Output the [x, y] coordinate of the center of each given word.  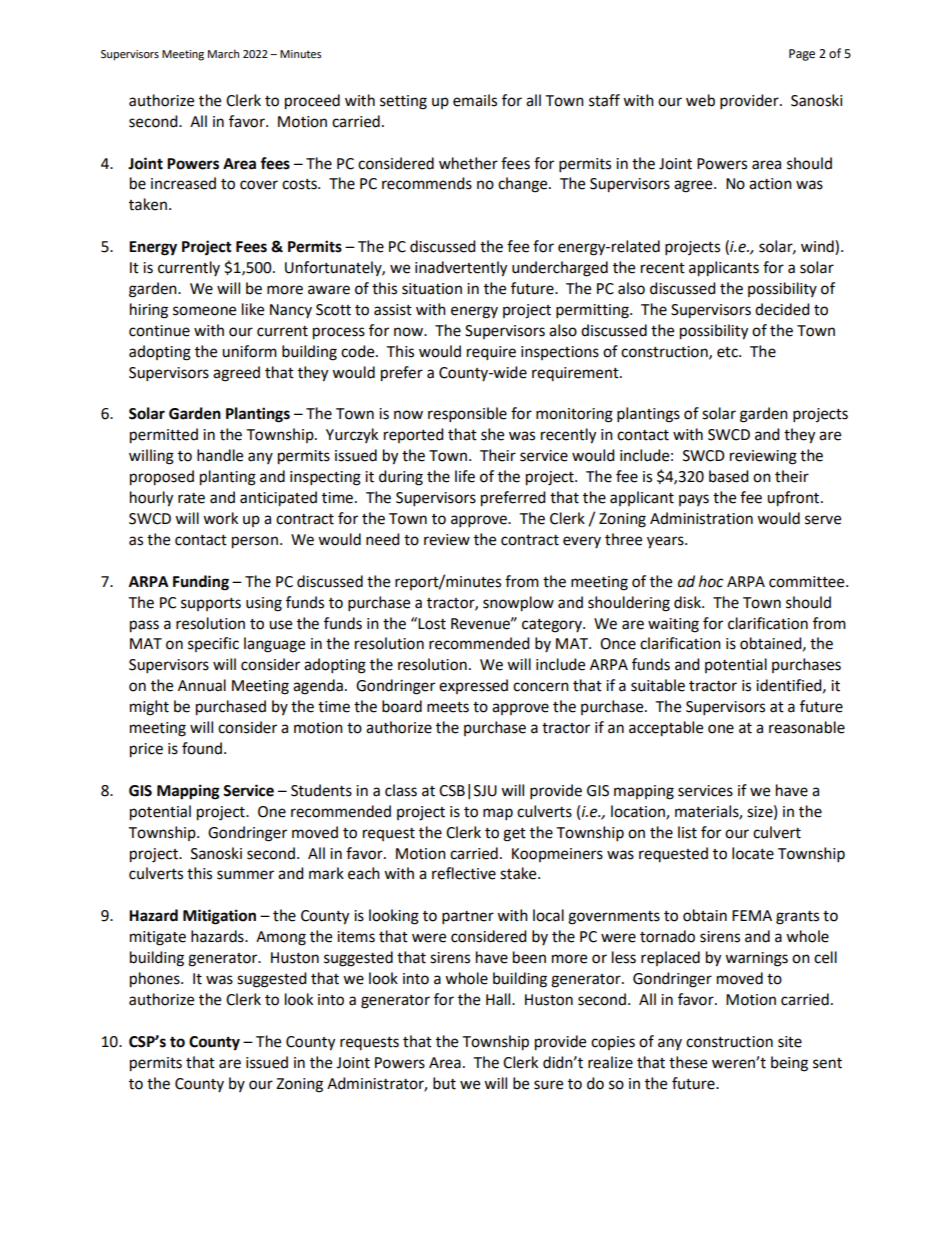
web [700, 100]
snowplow [518, 604]
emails [475, 100]
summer [245, 875]
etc [728, 352]
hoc [711, 581]
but [444, 1083]
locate [753, 853]
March [223, 53]
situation [432, 289]
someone [204, 311]
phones [156, 980]
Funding [201, 583]
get [514, 835]
